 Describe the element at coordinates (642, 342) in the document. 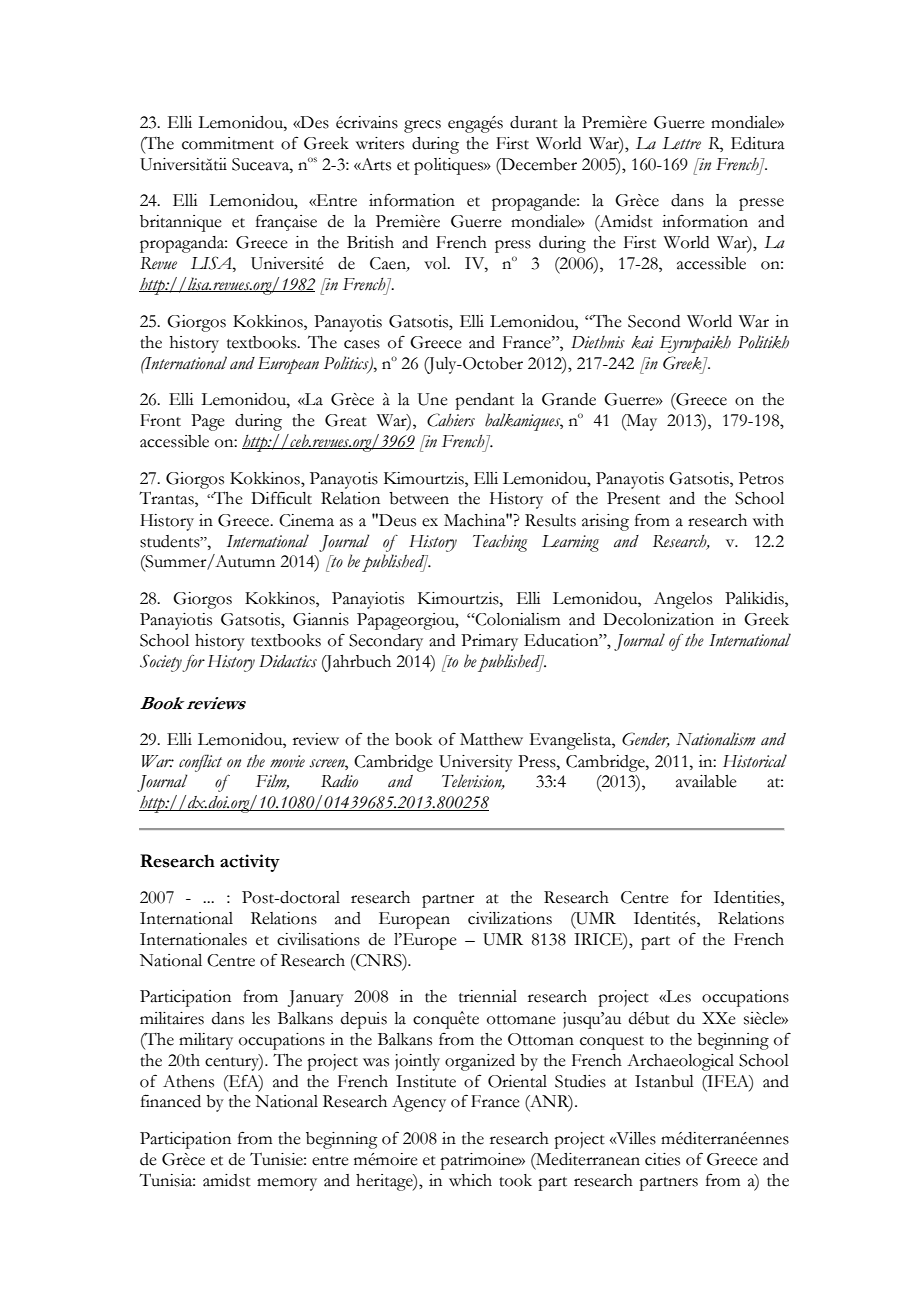

I see `kai` at that location.
